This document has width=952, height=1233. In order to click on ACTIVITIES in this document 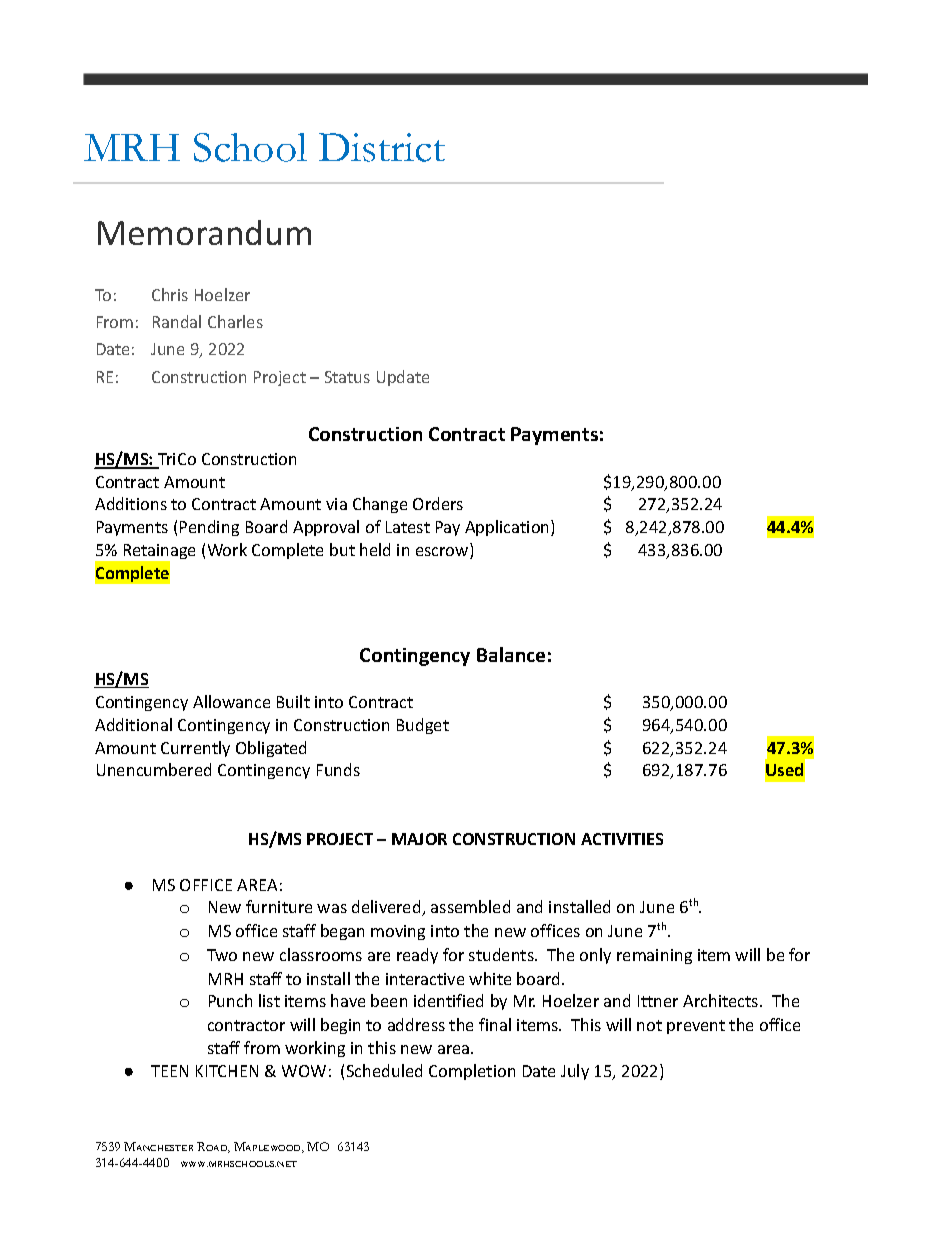, I will do `click(622, 839)`.
